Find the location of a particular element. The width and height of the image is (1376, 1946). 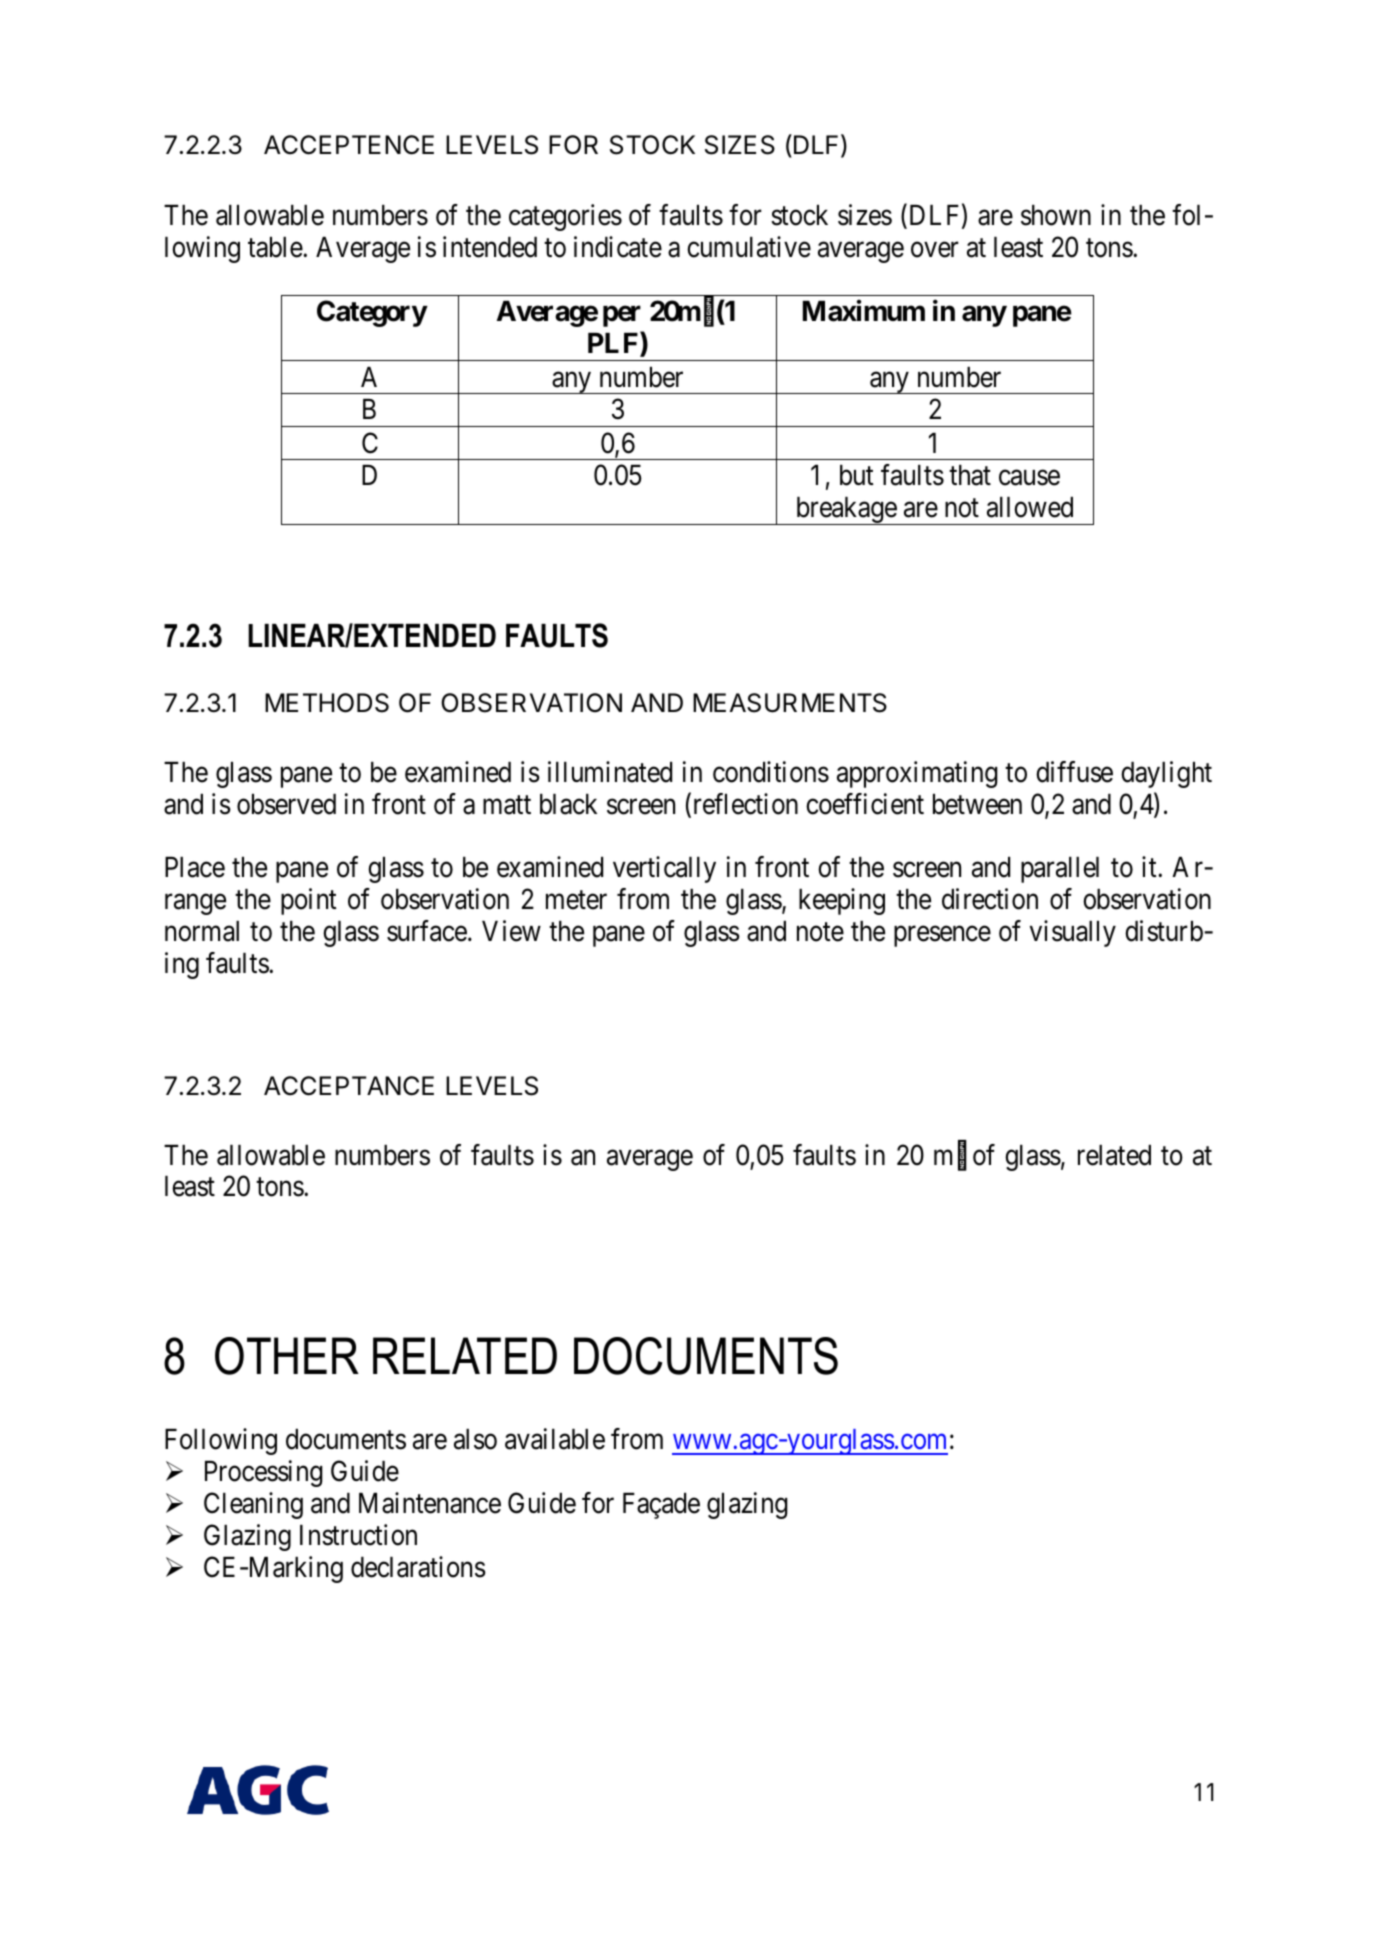

breakage is located at coordinates (845, 511).
